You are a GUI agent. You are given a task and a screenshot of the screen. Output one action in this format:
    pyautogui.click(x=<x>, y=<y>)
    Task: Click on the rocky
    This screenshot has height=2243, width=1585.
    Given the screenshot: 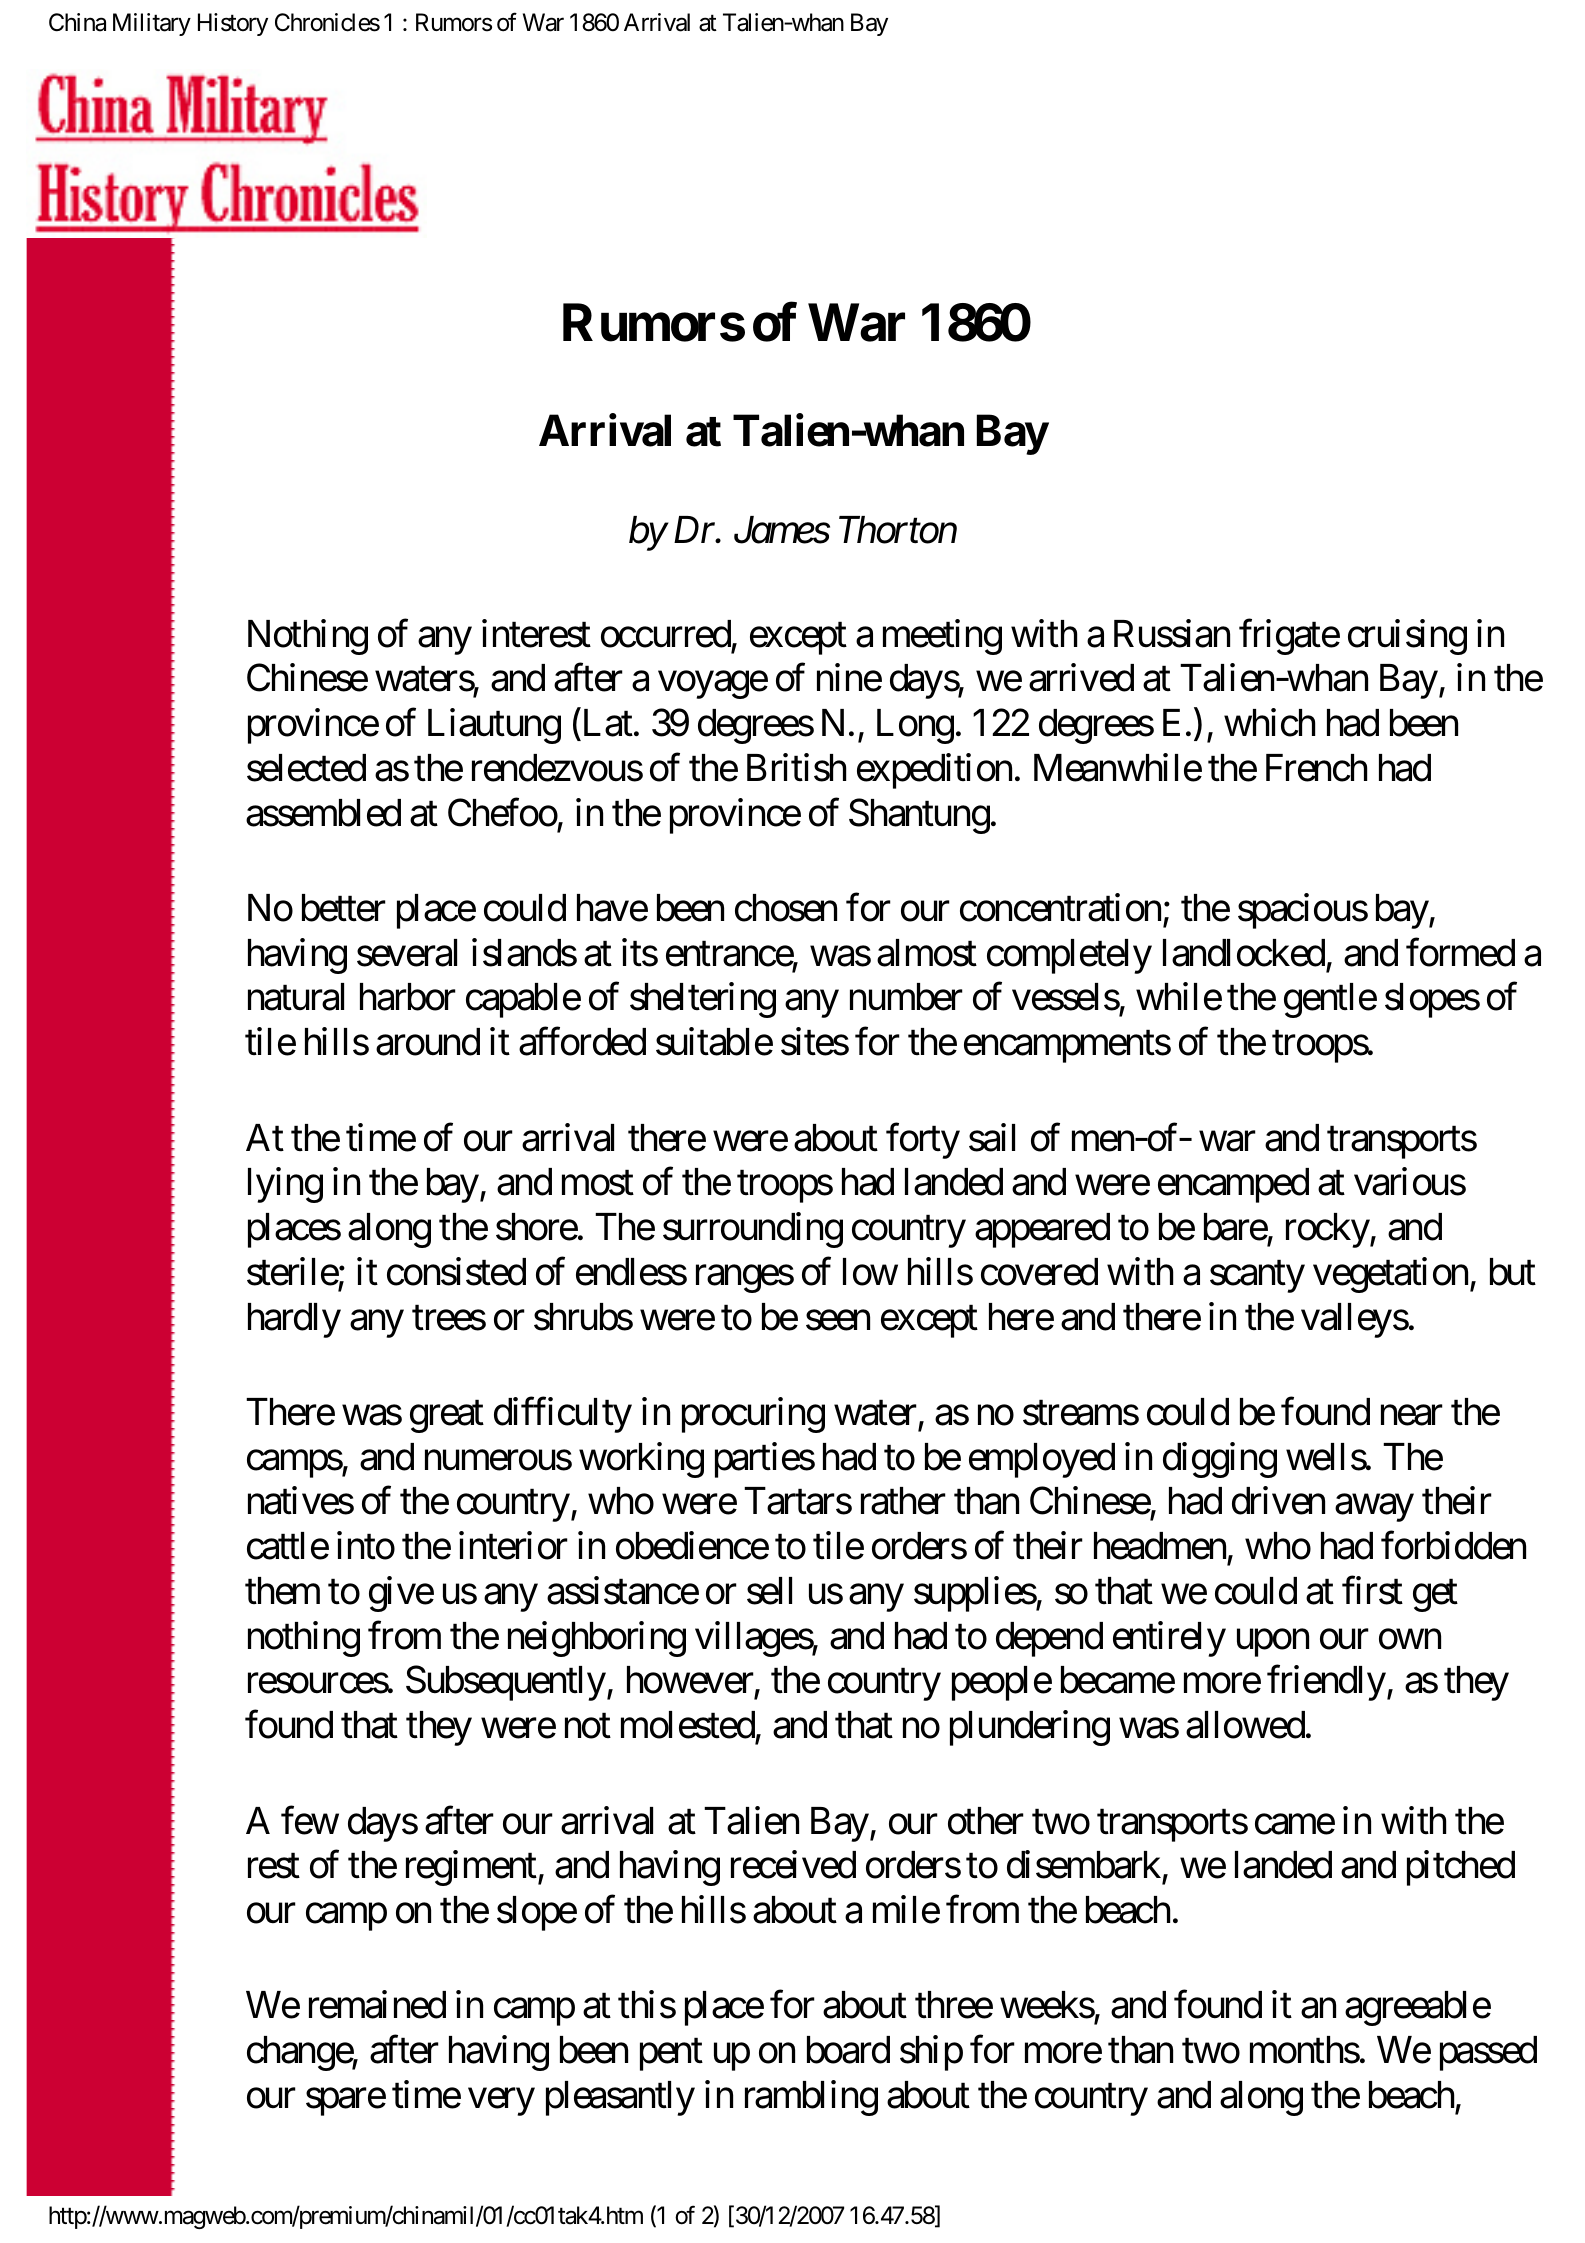 What is the action you would take?
    pyautogui.click(x=1328, y=1230)
